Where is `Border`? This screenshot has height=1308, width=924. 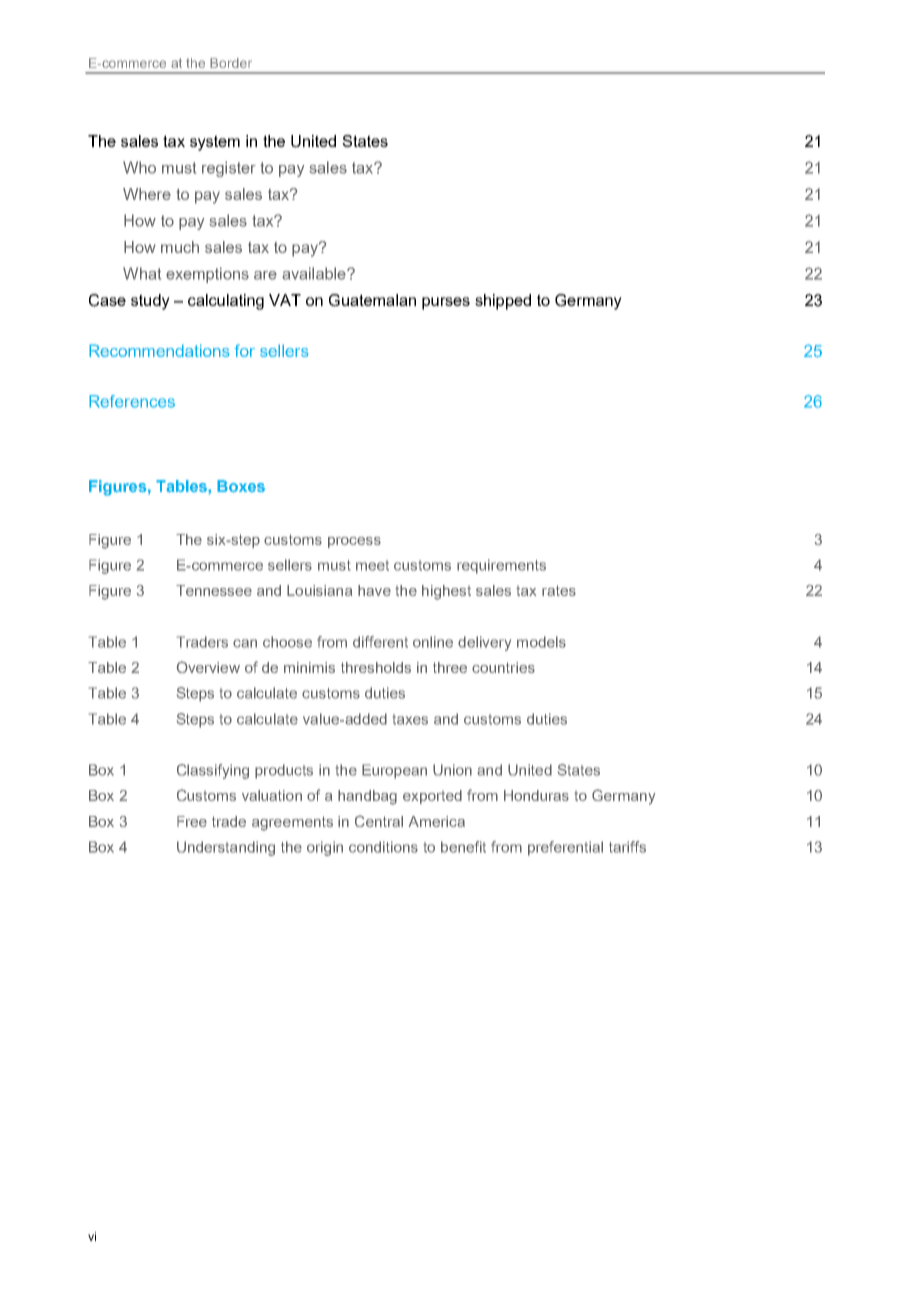
Border is located at coordinates (231, 63).
